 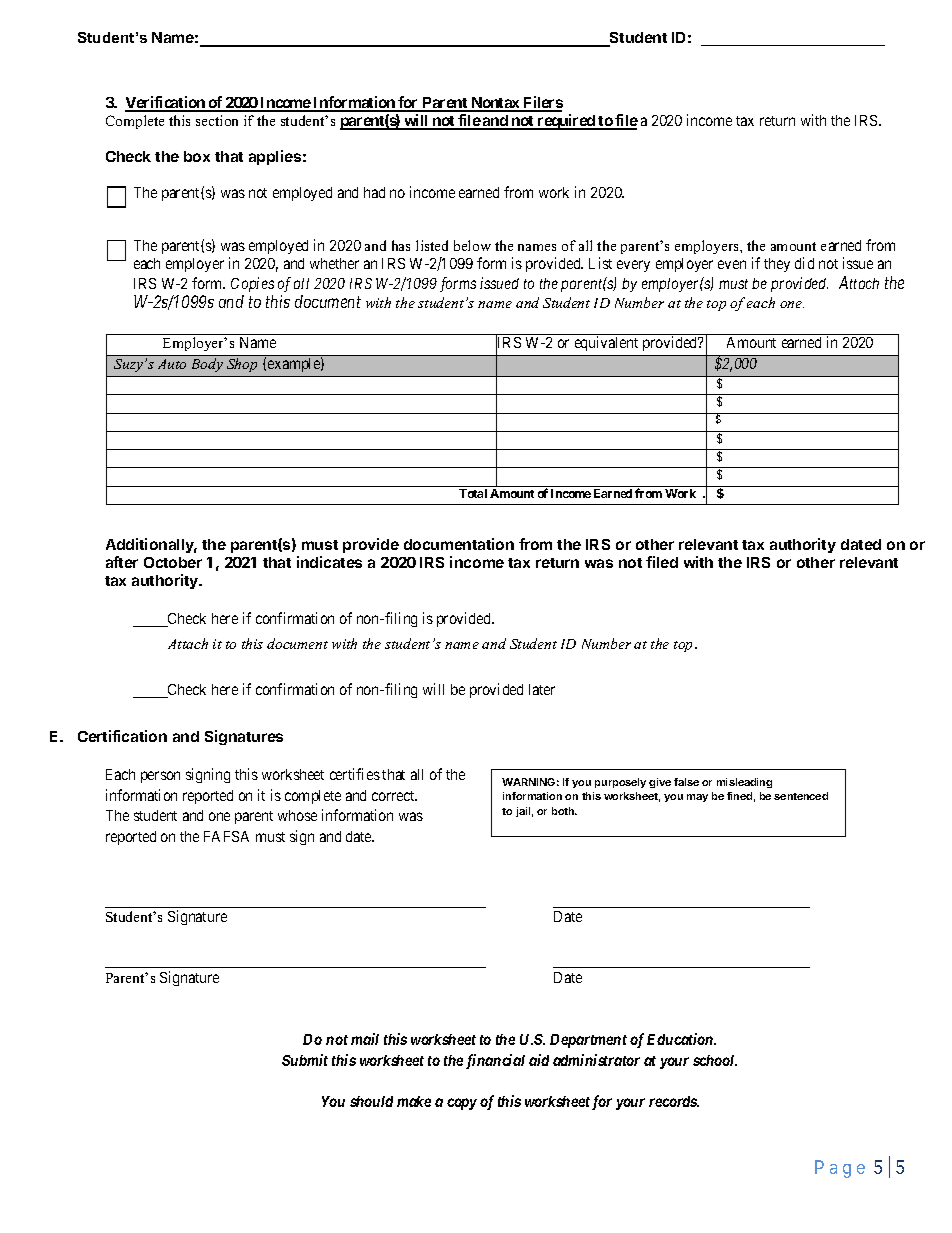 I want to click on they, so click(x=777, y=265).
